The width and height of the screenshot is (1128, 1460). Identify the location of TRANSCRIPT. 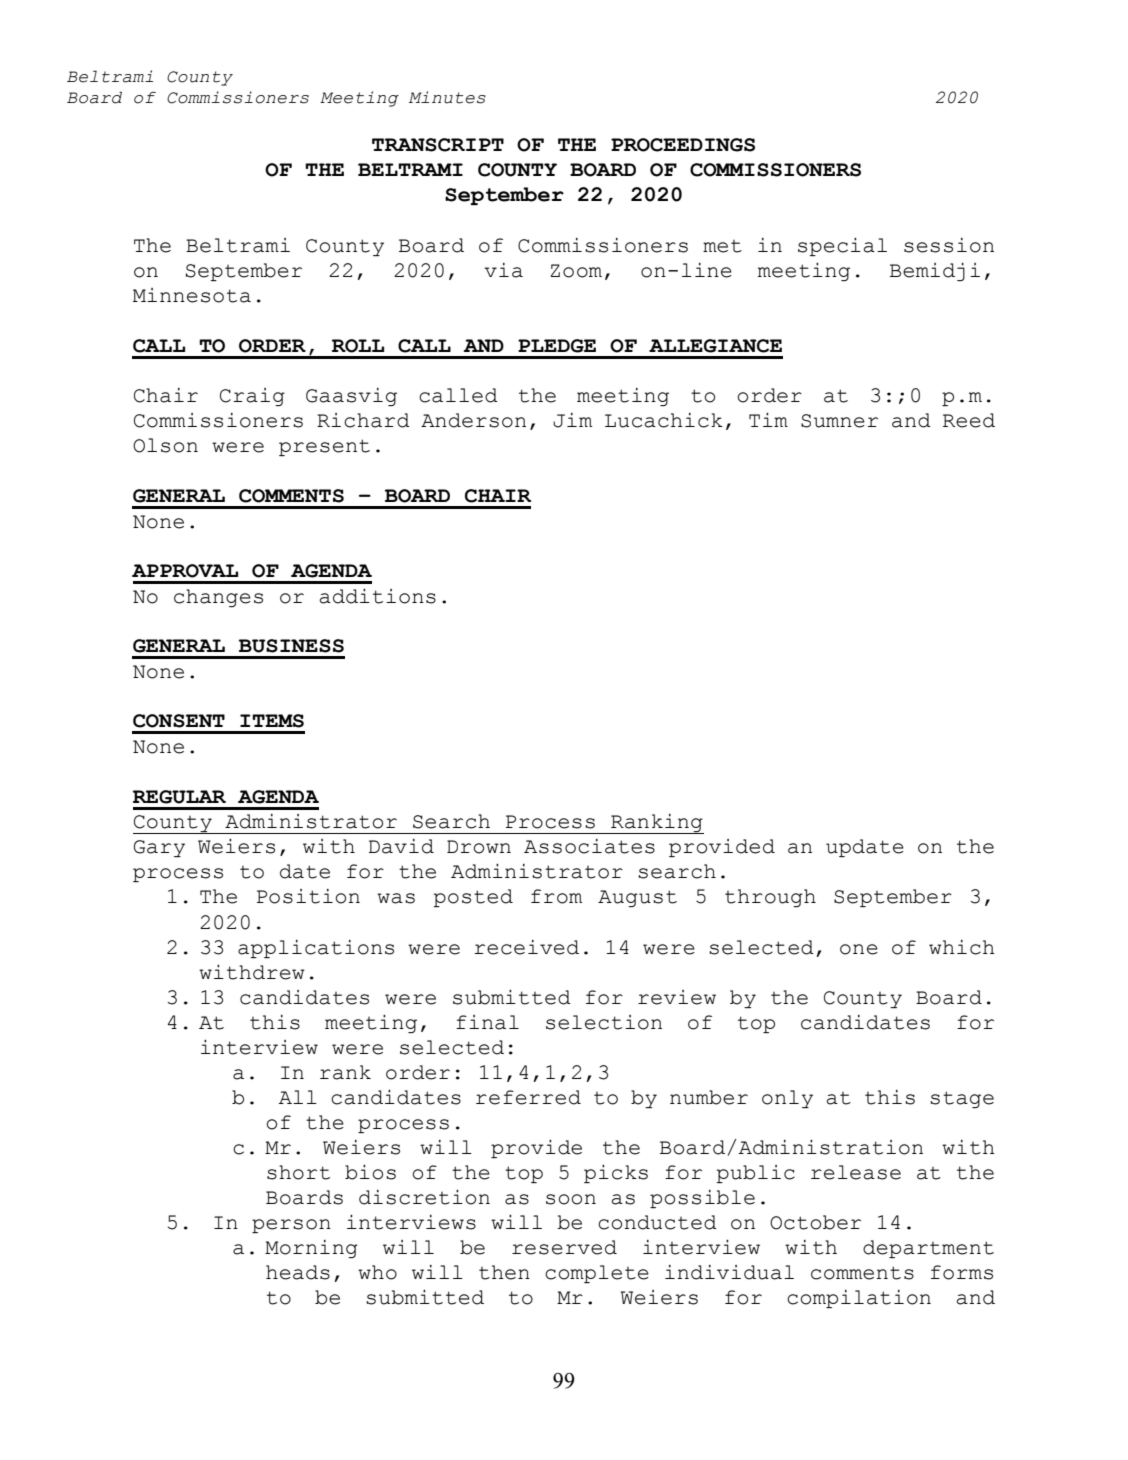
(438, 145).
